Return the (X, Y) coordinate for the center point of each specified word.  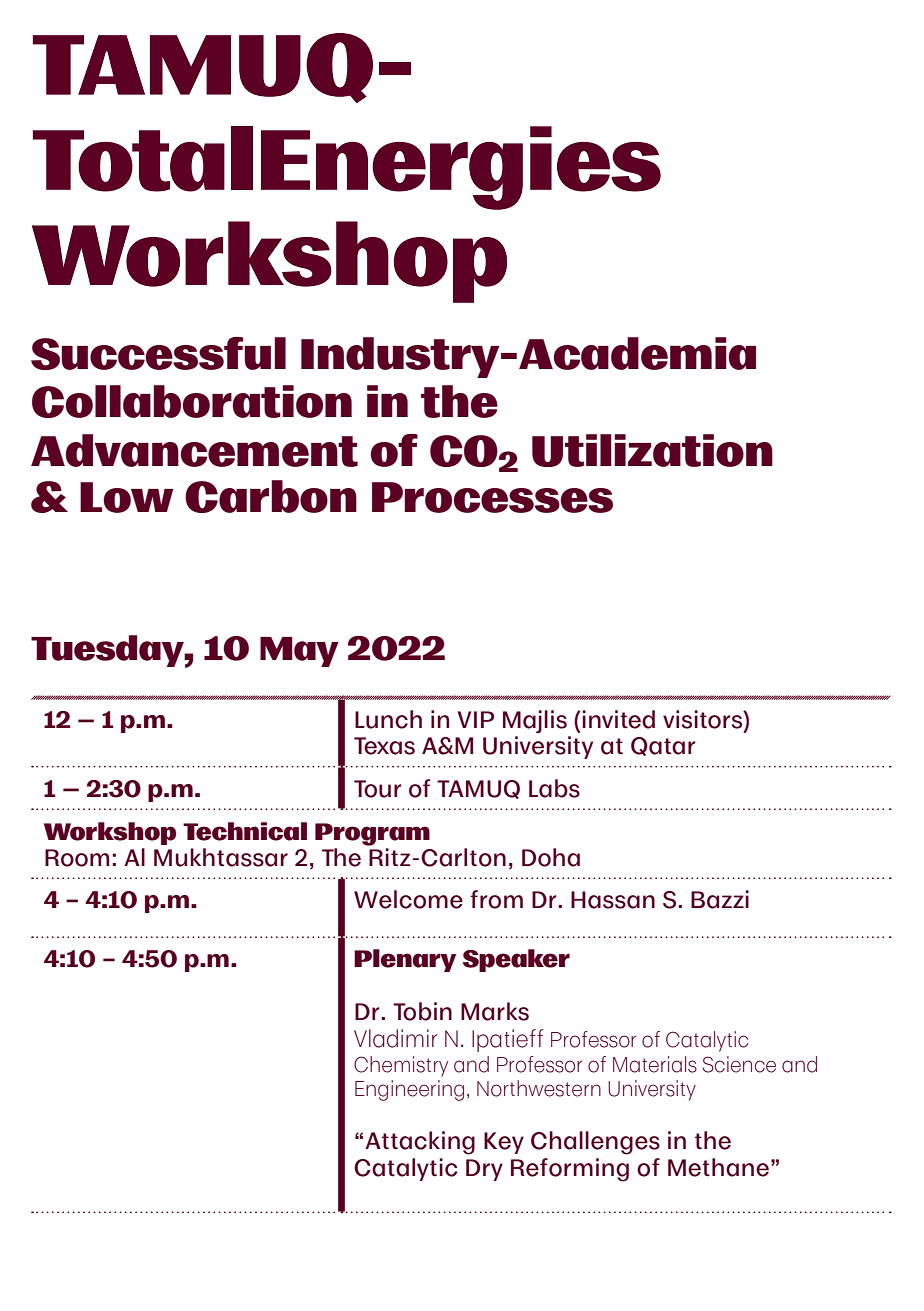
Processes (492, 497)
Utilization (652, 450)
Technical (245, 831)
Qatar (663, 746)
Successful (158, 353)
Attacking (420, 1143)
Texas (384, 746)
